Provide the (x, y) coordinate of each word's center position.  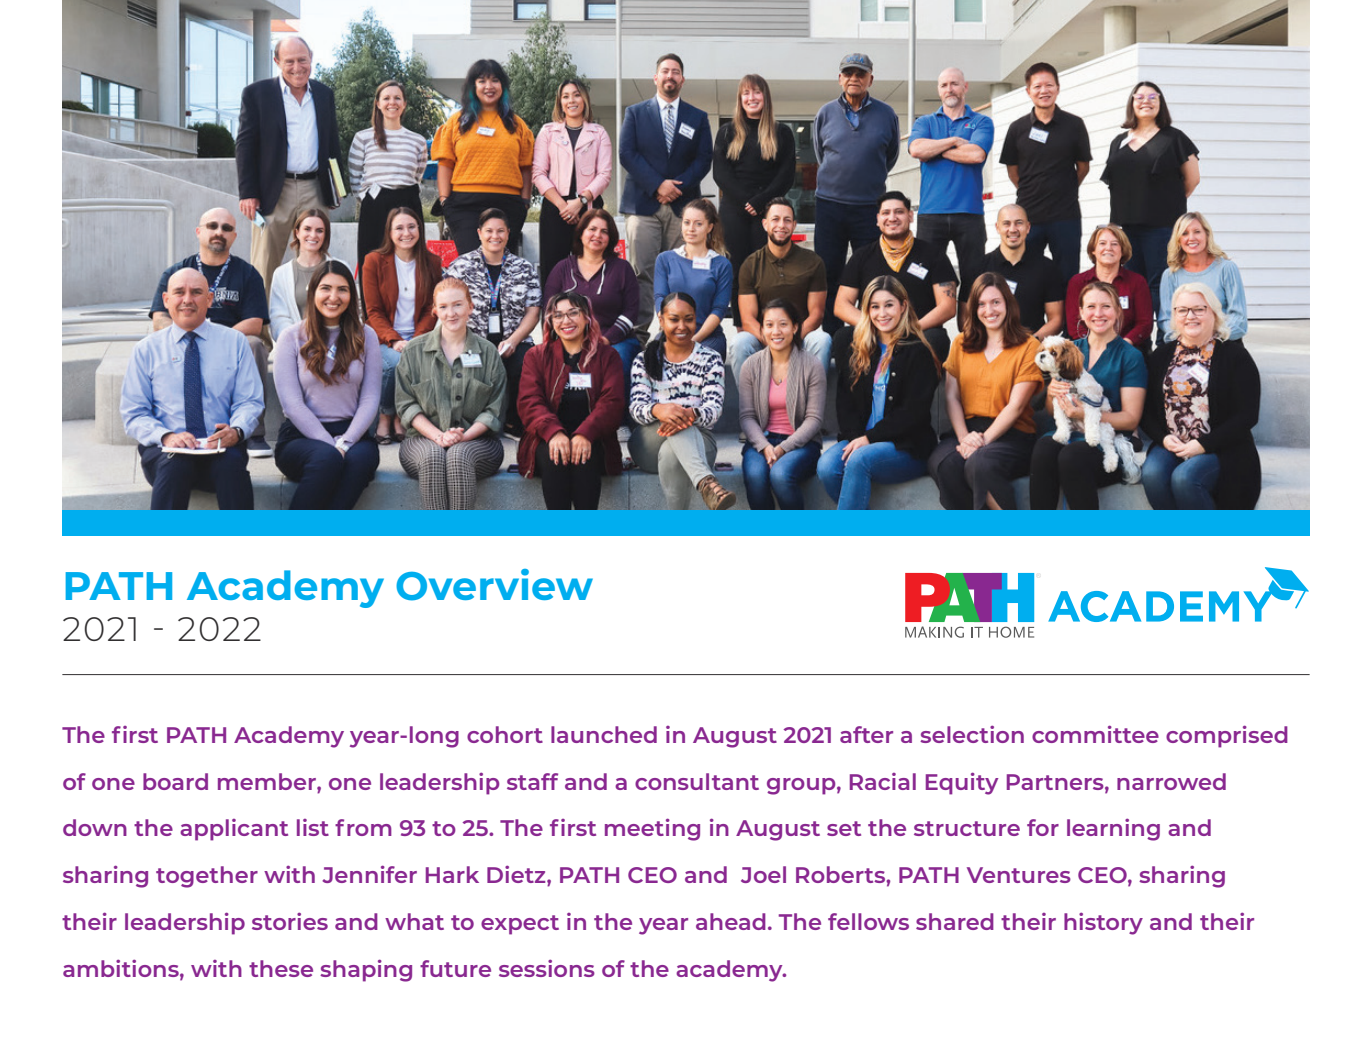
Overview (494, 585)
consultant (697, 781)
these (281, 968)
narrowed (1171, 781)
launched (604, 734)
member (268, 781)
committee (1095, 734)
